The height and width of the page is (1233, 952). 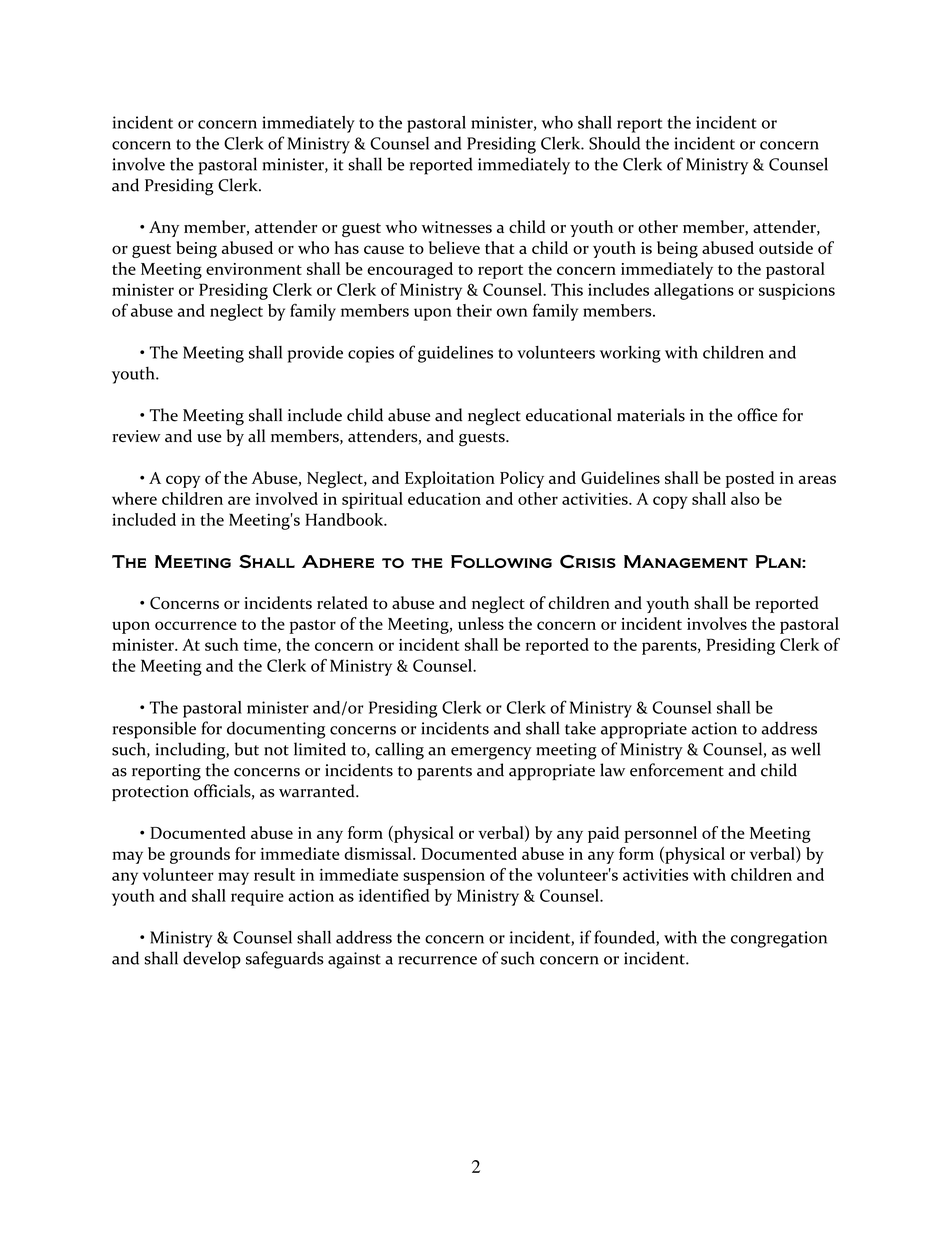 I want to click on witnesses, so click(x=457, y=227).
